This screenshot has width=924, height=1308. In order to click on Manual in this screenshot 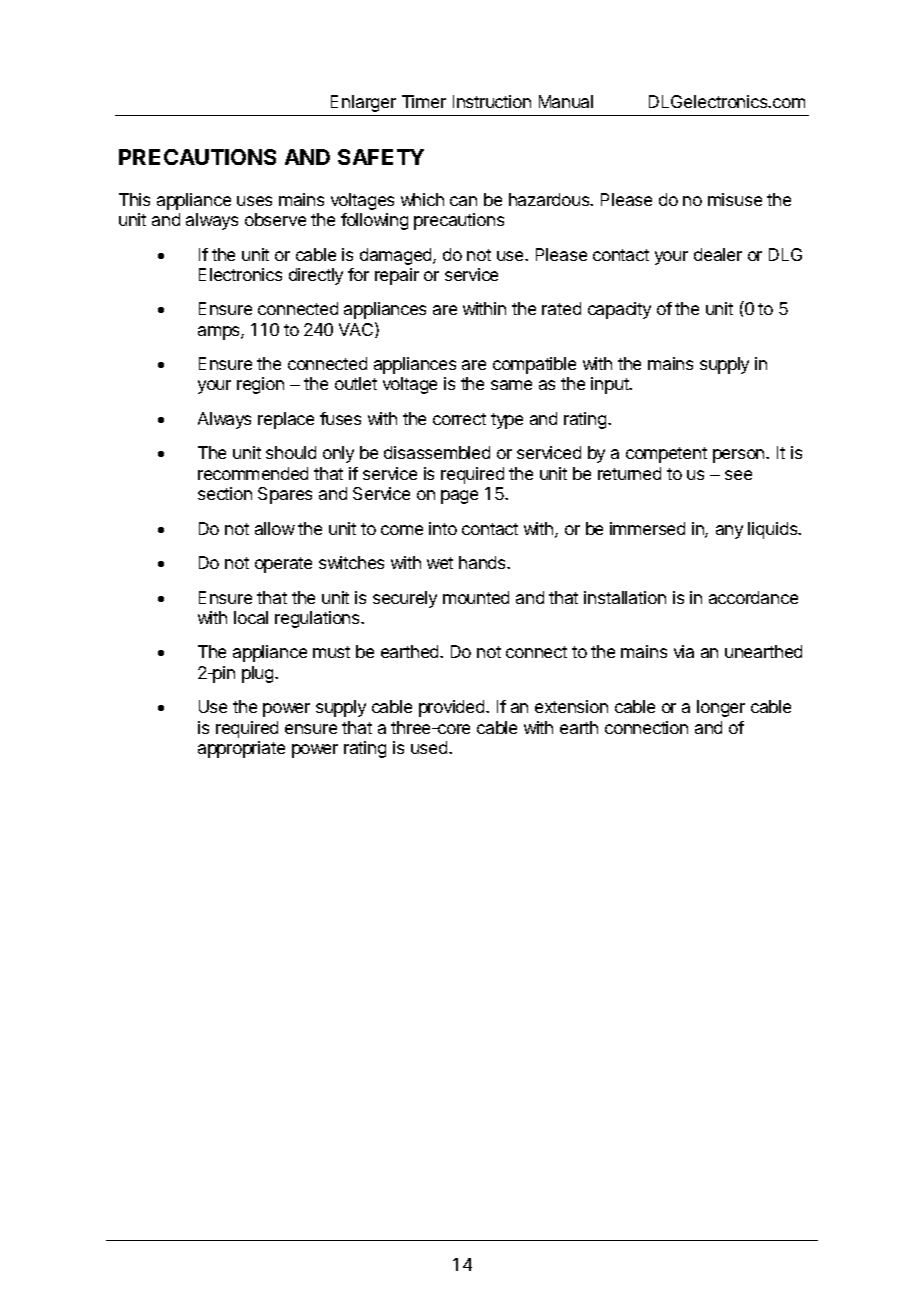, I will do `click(566, 101)`.
